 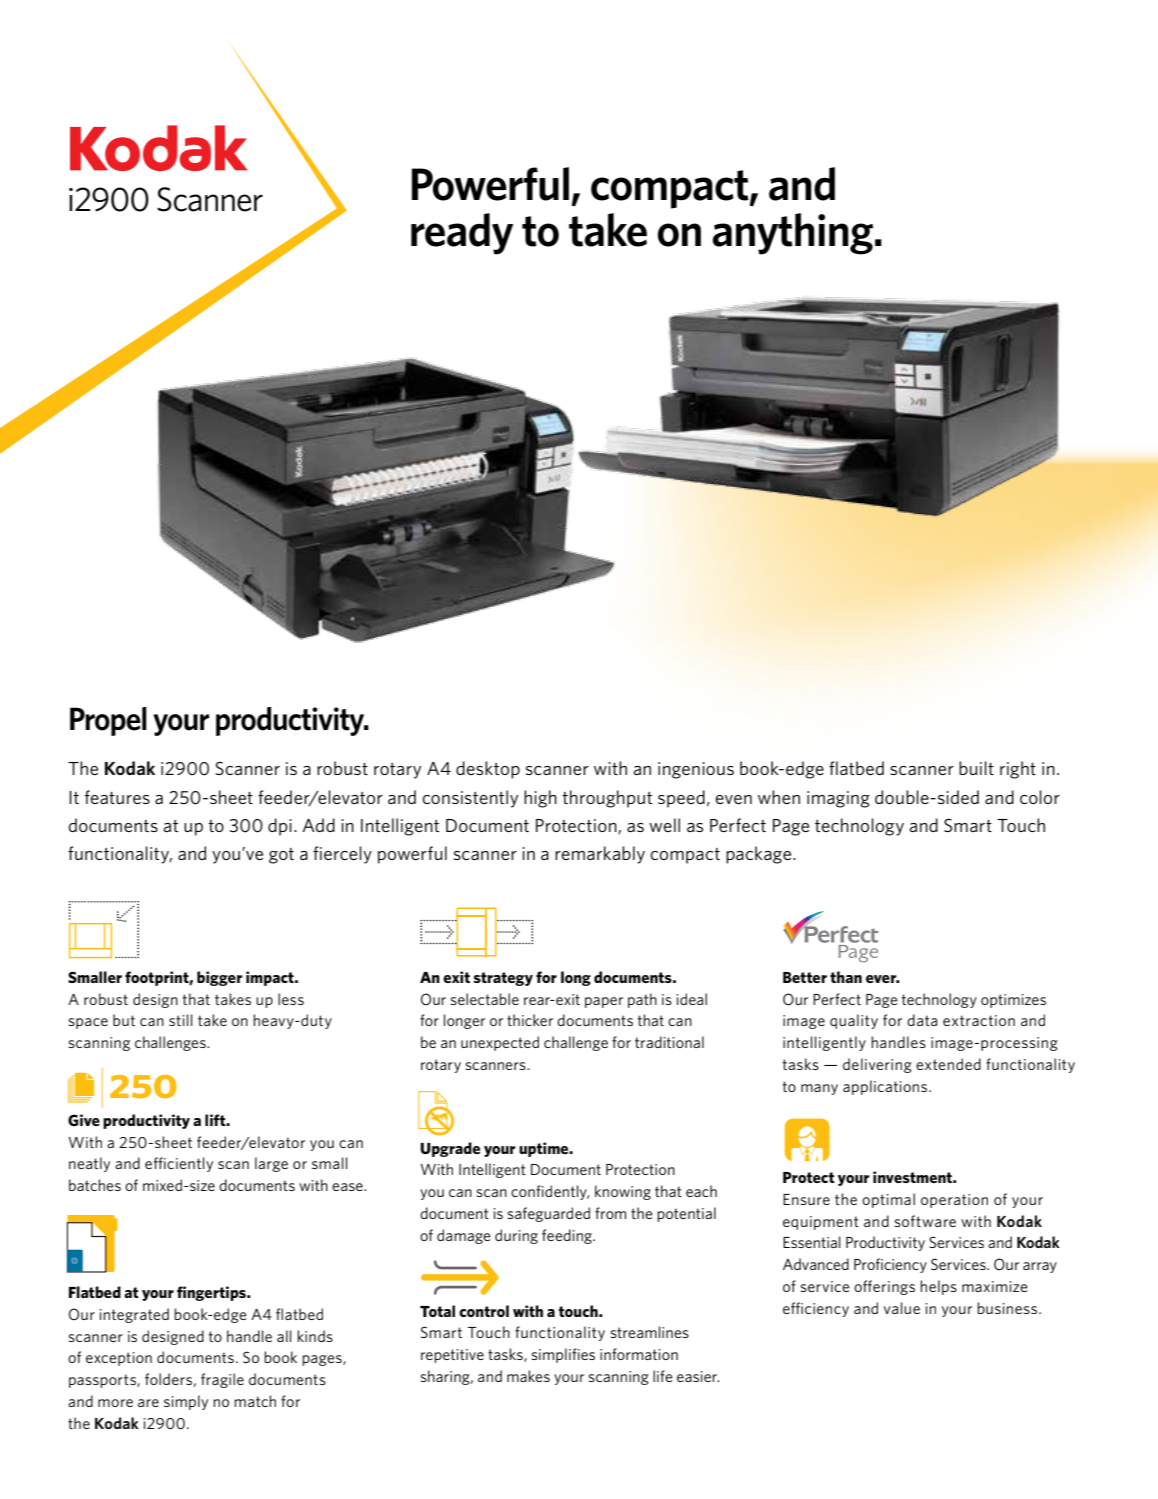 What do you see at coordinates (222, 1380) in the screenshot?
I see `fragile` at bounding box center [222, 1380].
